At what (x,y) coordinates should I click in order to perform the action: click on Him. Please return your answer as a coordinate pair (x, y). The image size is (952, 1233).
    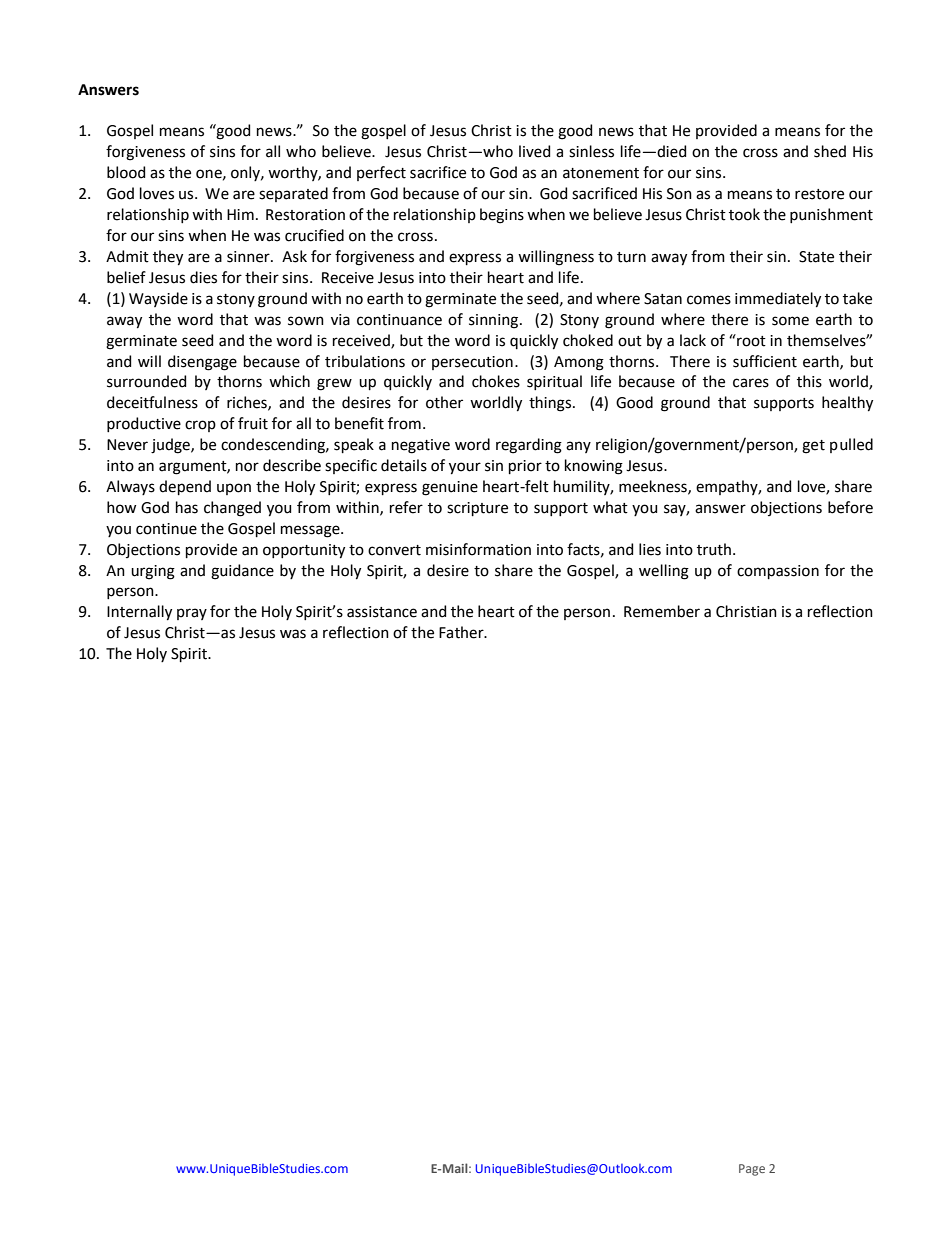
    Looking at the image, I should click on (240, 214).
